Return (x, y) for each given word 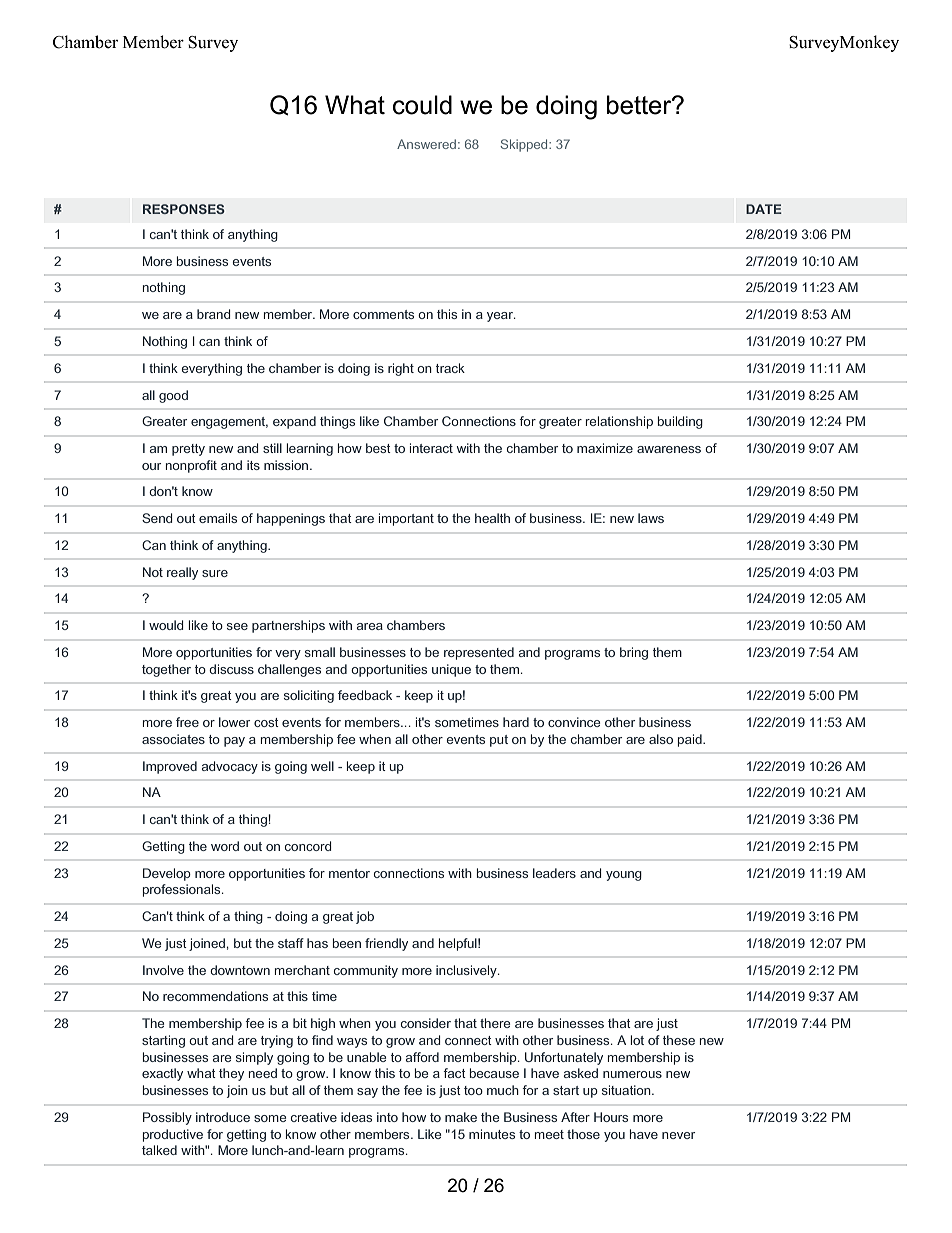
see (237, 626)
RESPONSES (184, 209)
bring (634, 653)
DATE (764, 209)
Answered (428, 144)
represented (479, 653)
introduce (223, 1117)
